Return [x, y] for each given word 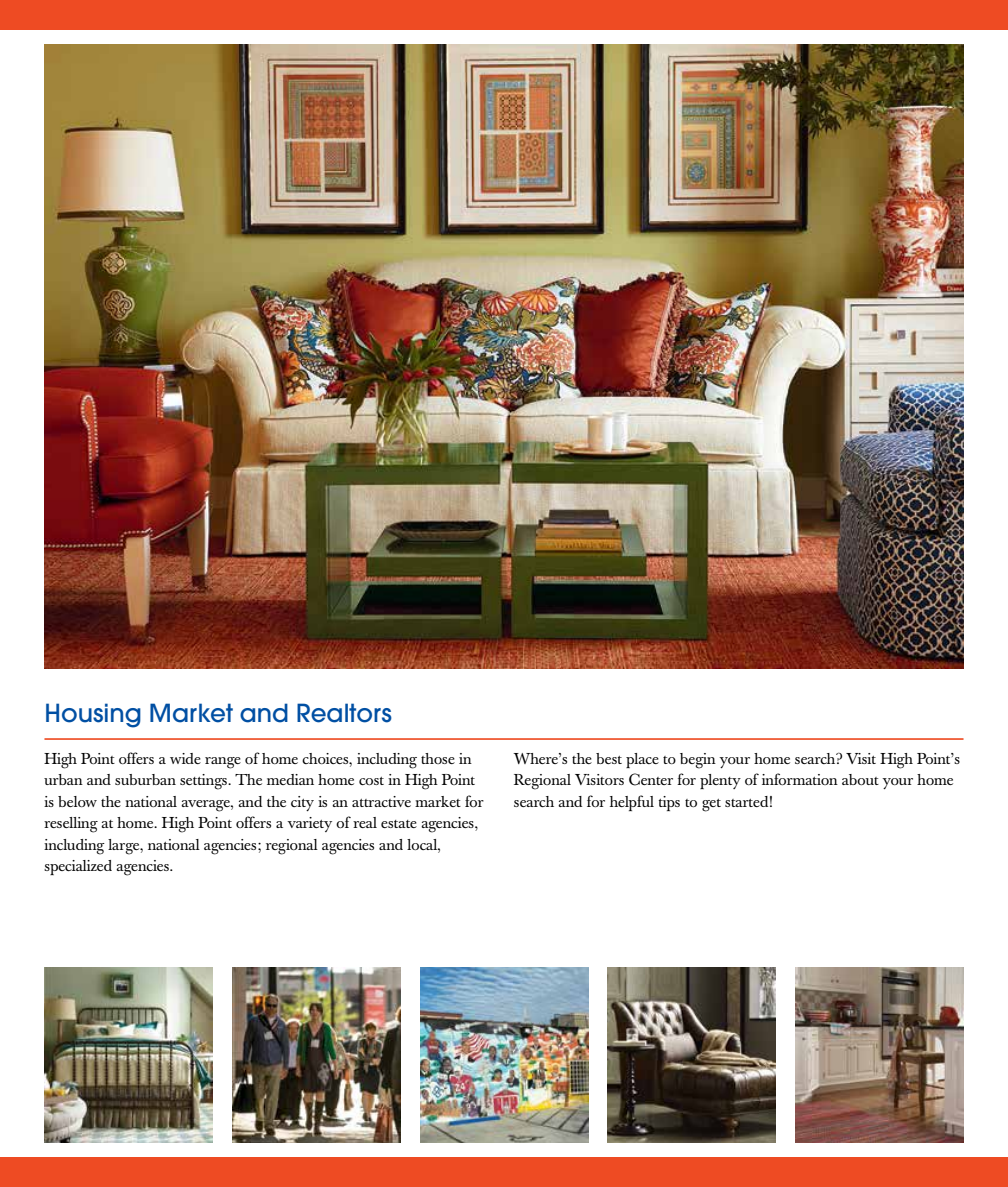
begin [698, 761]
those [438, 758]
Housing [93, 715]
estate [399, 824]
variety [309, 824]
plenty [720, 781]
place [642, 760]
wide [185, 758]
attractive [381, 801]
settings [204, 782]
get [711, 805]
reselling [71, 825]
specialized [78, 867]
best [609, 758]
